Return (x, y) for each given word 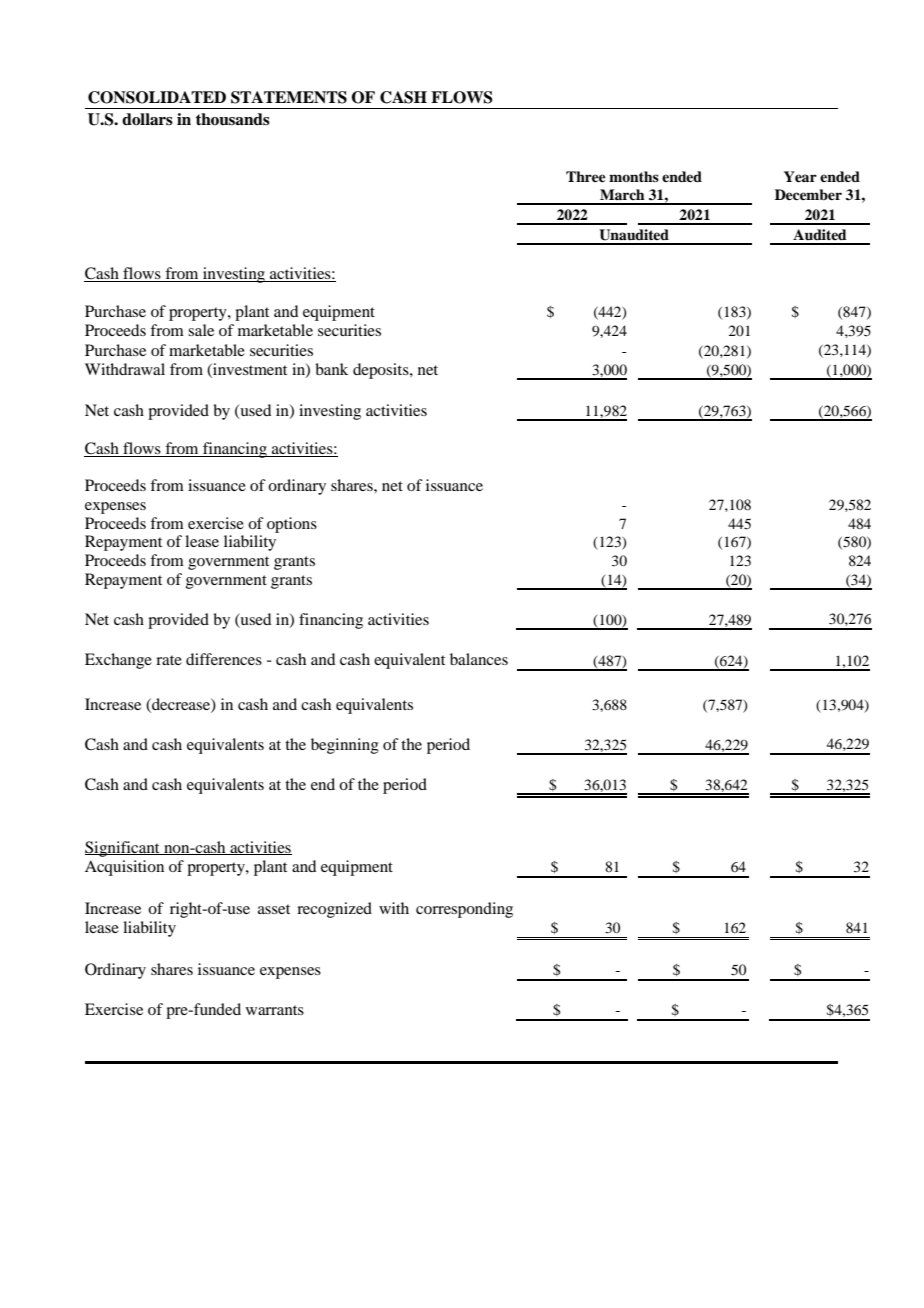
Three (586, 176)
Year (800, 176)
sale (201, 330)
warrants (275, 1010)
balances (479, 659)
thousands (233, 119)
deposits (382, 371)
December (808, 194)
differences (224, 659)
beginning (345, 746)
